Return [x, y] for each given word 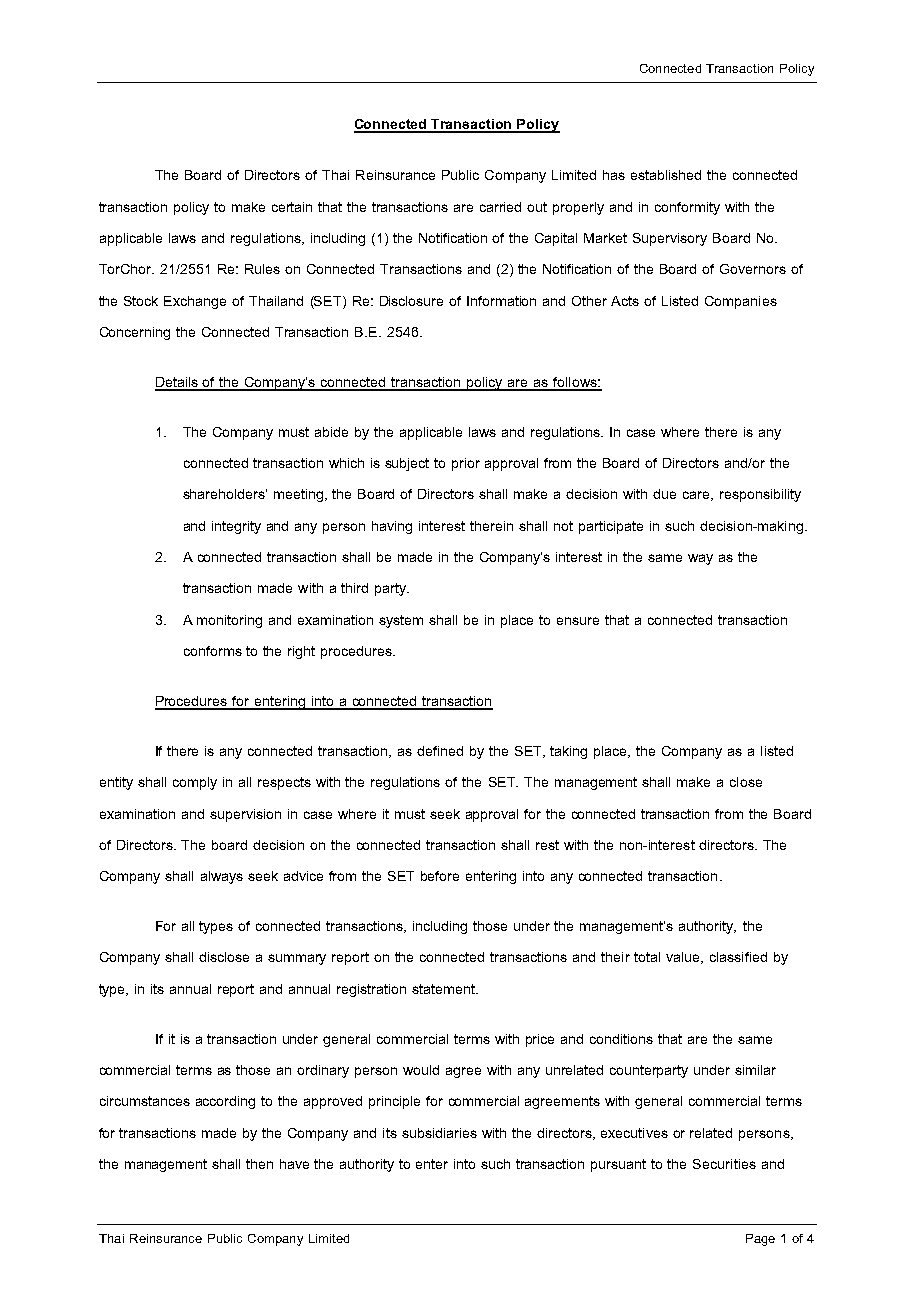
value [684, 958]
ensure [578, 621]
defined [440, 751]
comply [195, 783]
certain [292, 207]
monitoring [229, 621]
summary [297, 959]
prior [466, 464]
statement [444, 989]
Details [177, 383]
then [259, 1164]
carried [500, 207]
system [401, 621]
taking [568, 752]
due [664, 494]
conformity [687, 208]
